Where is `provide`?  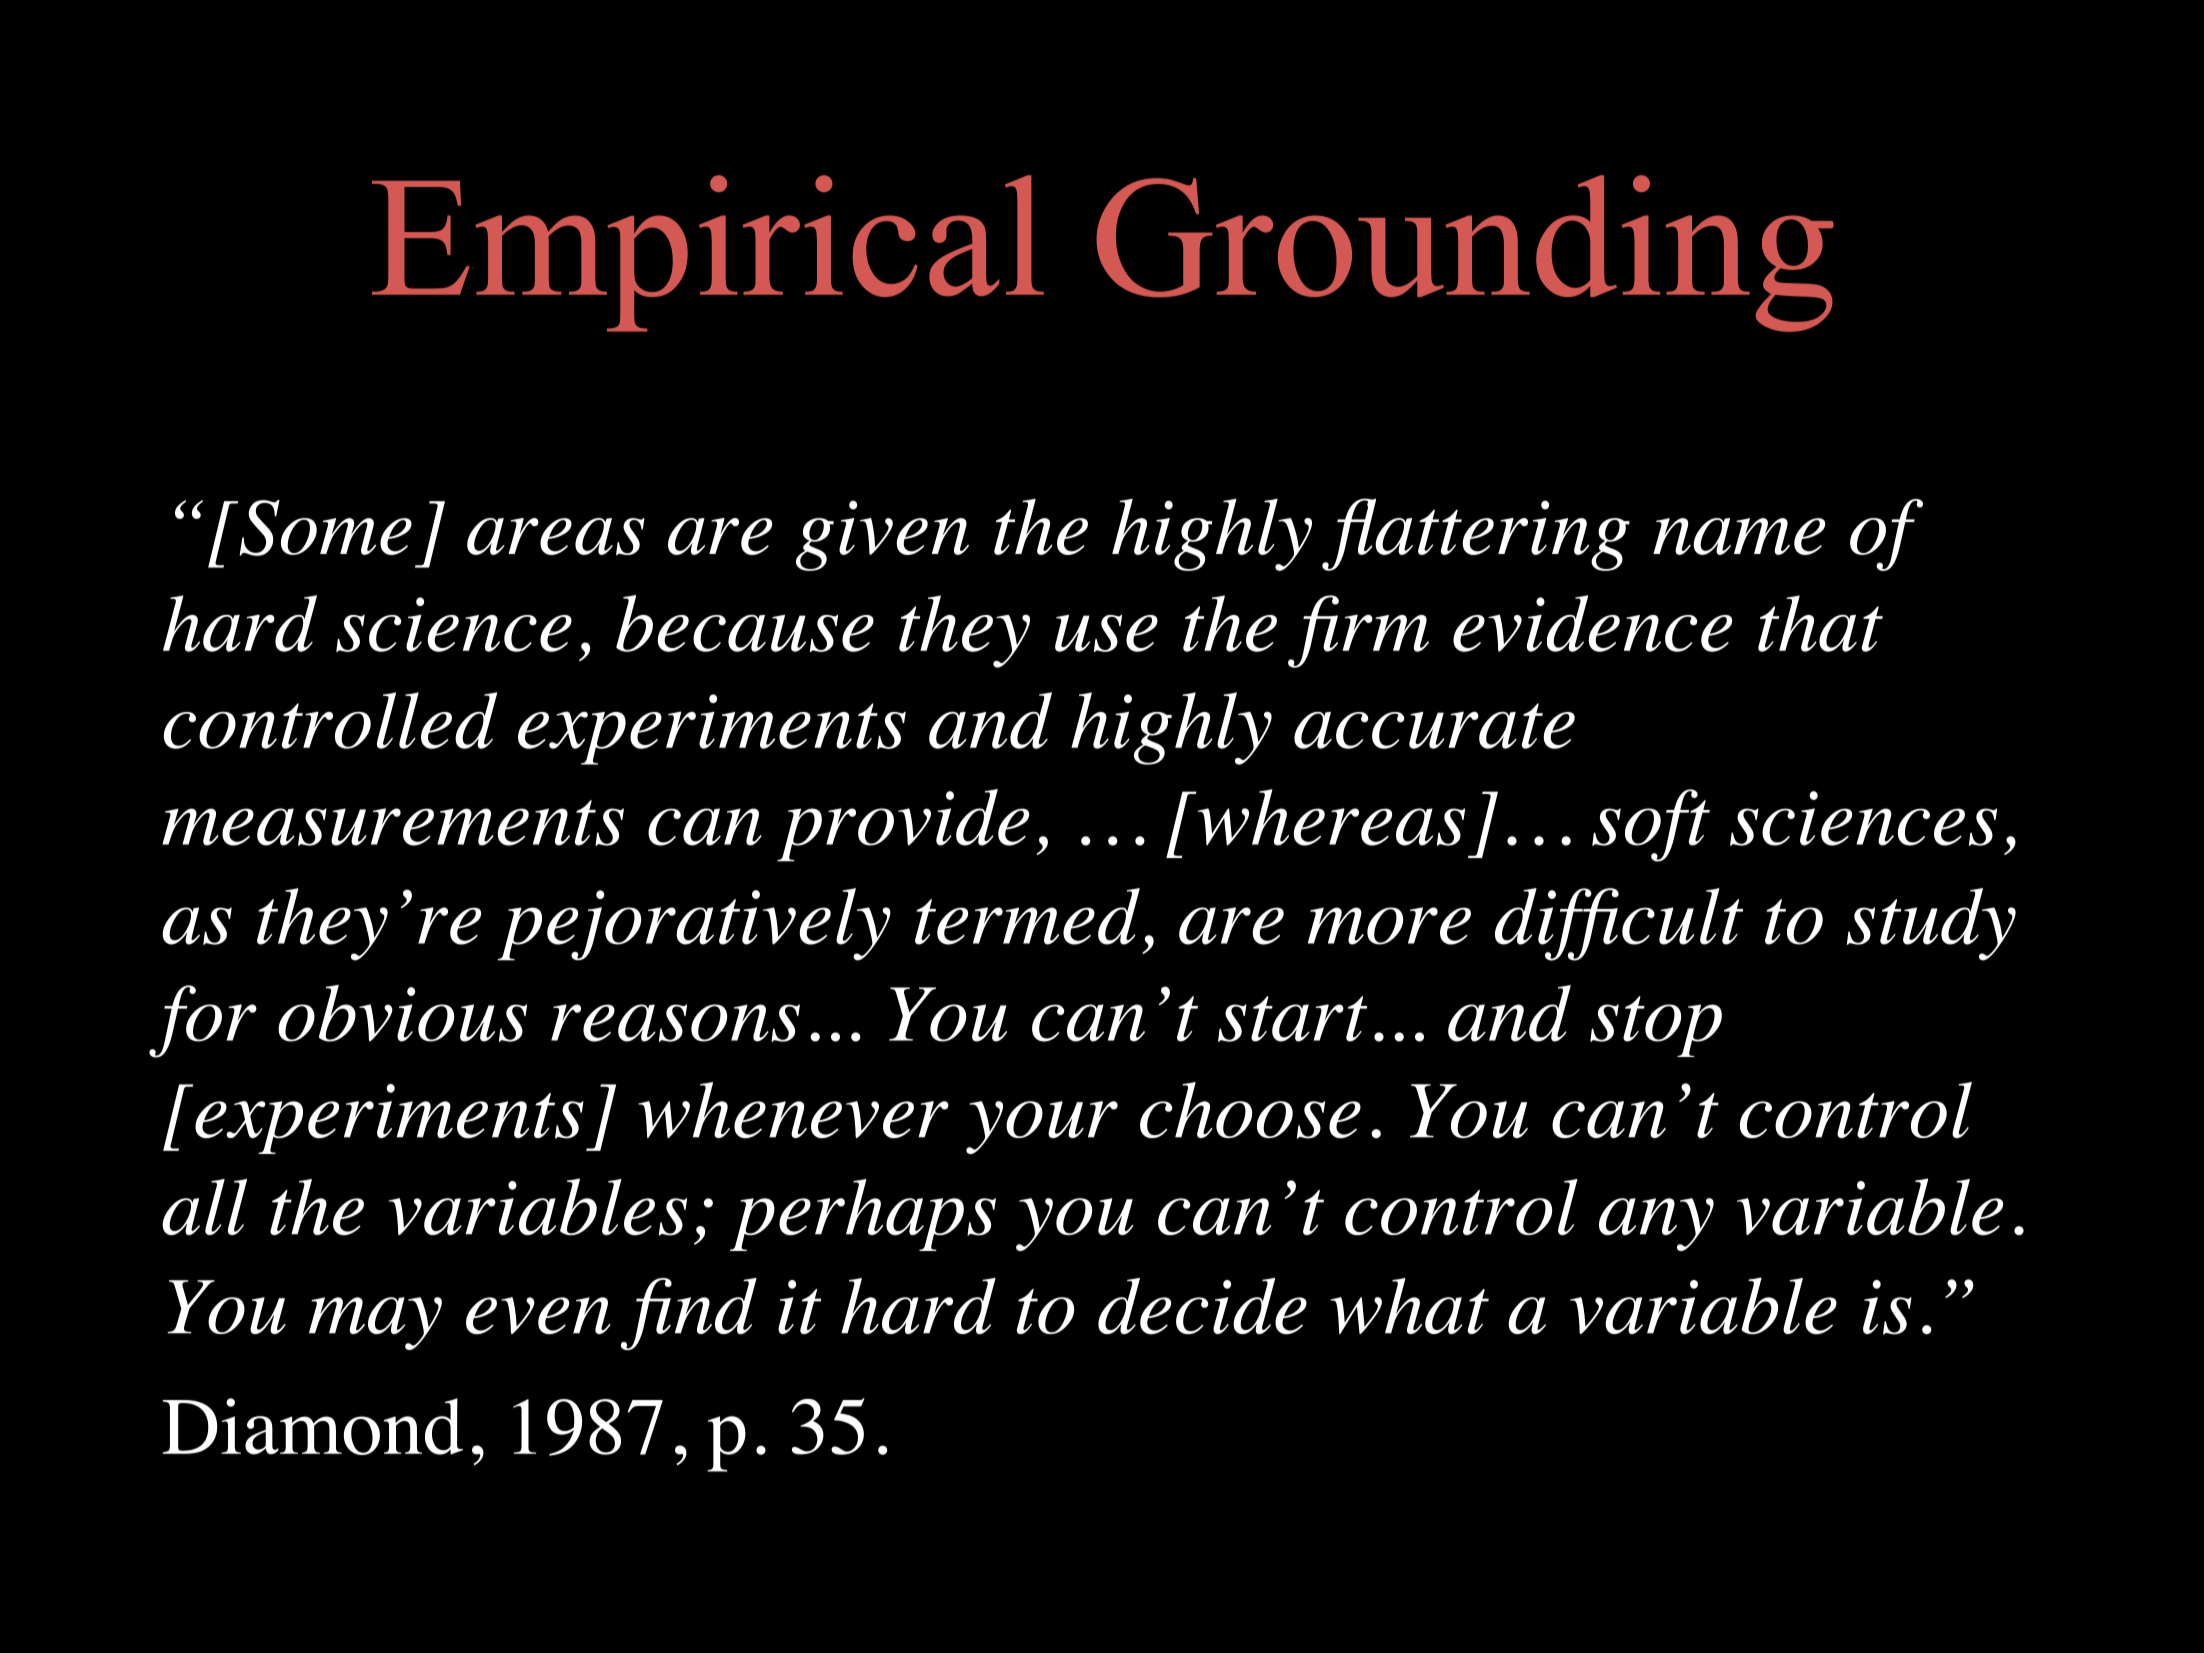 provide is located at coordinates (903, 825).
